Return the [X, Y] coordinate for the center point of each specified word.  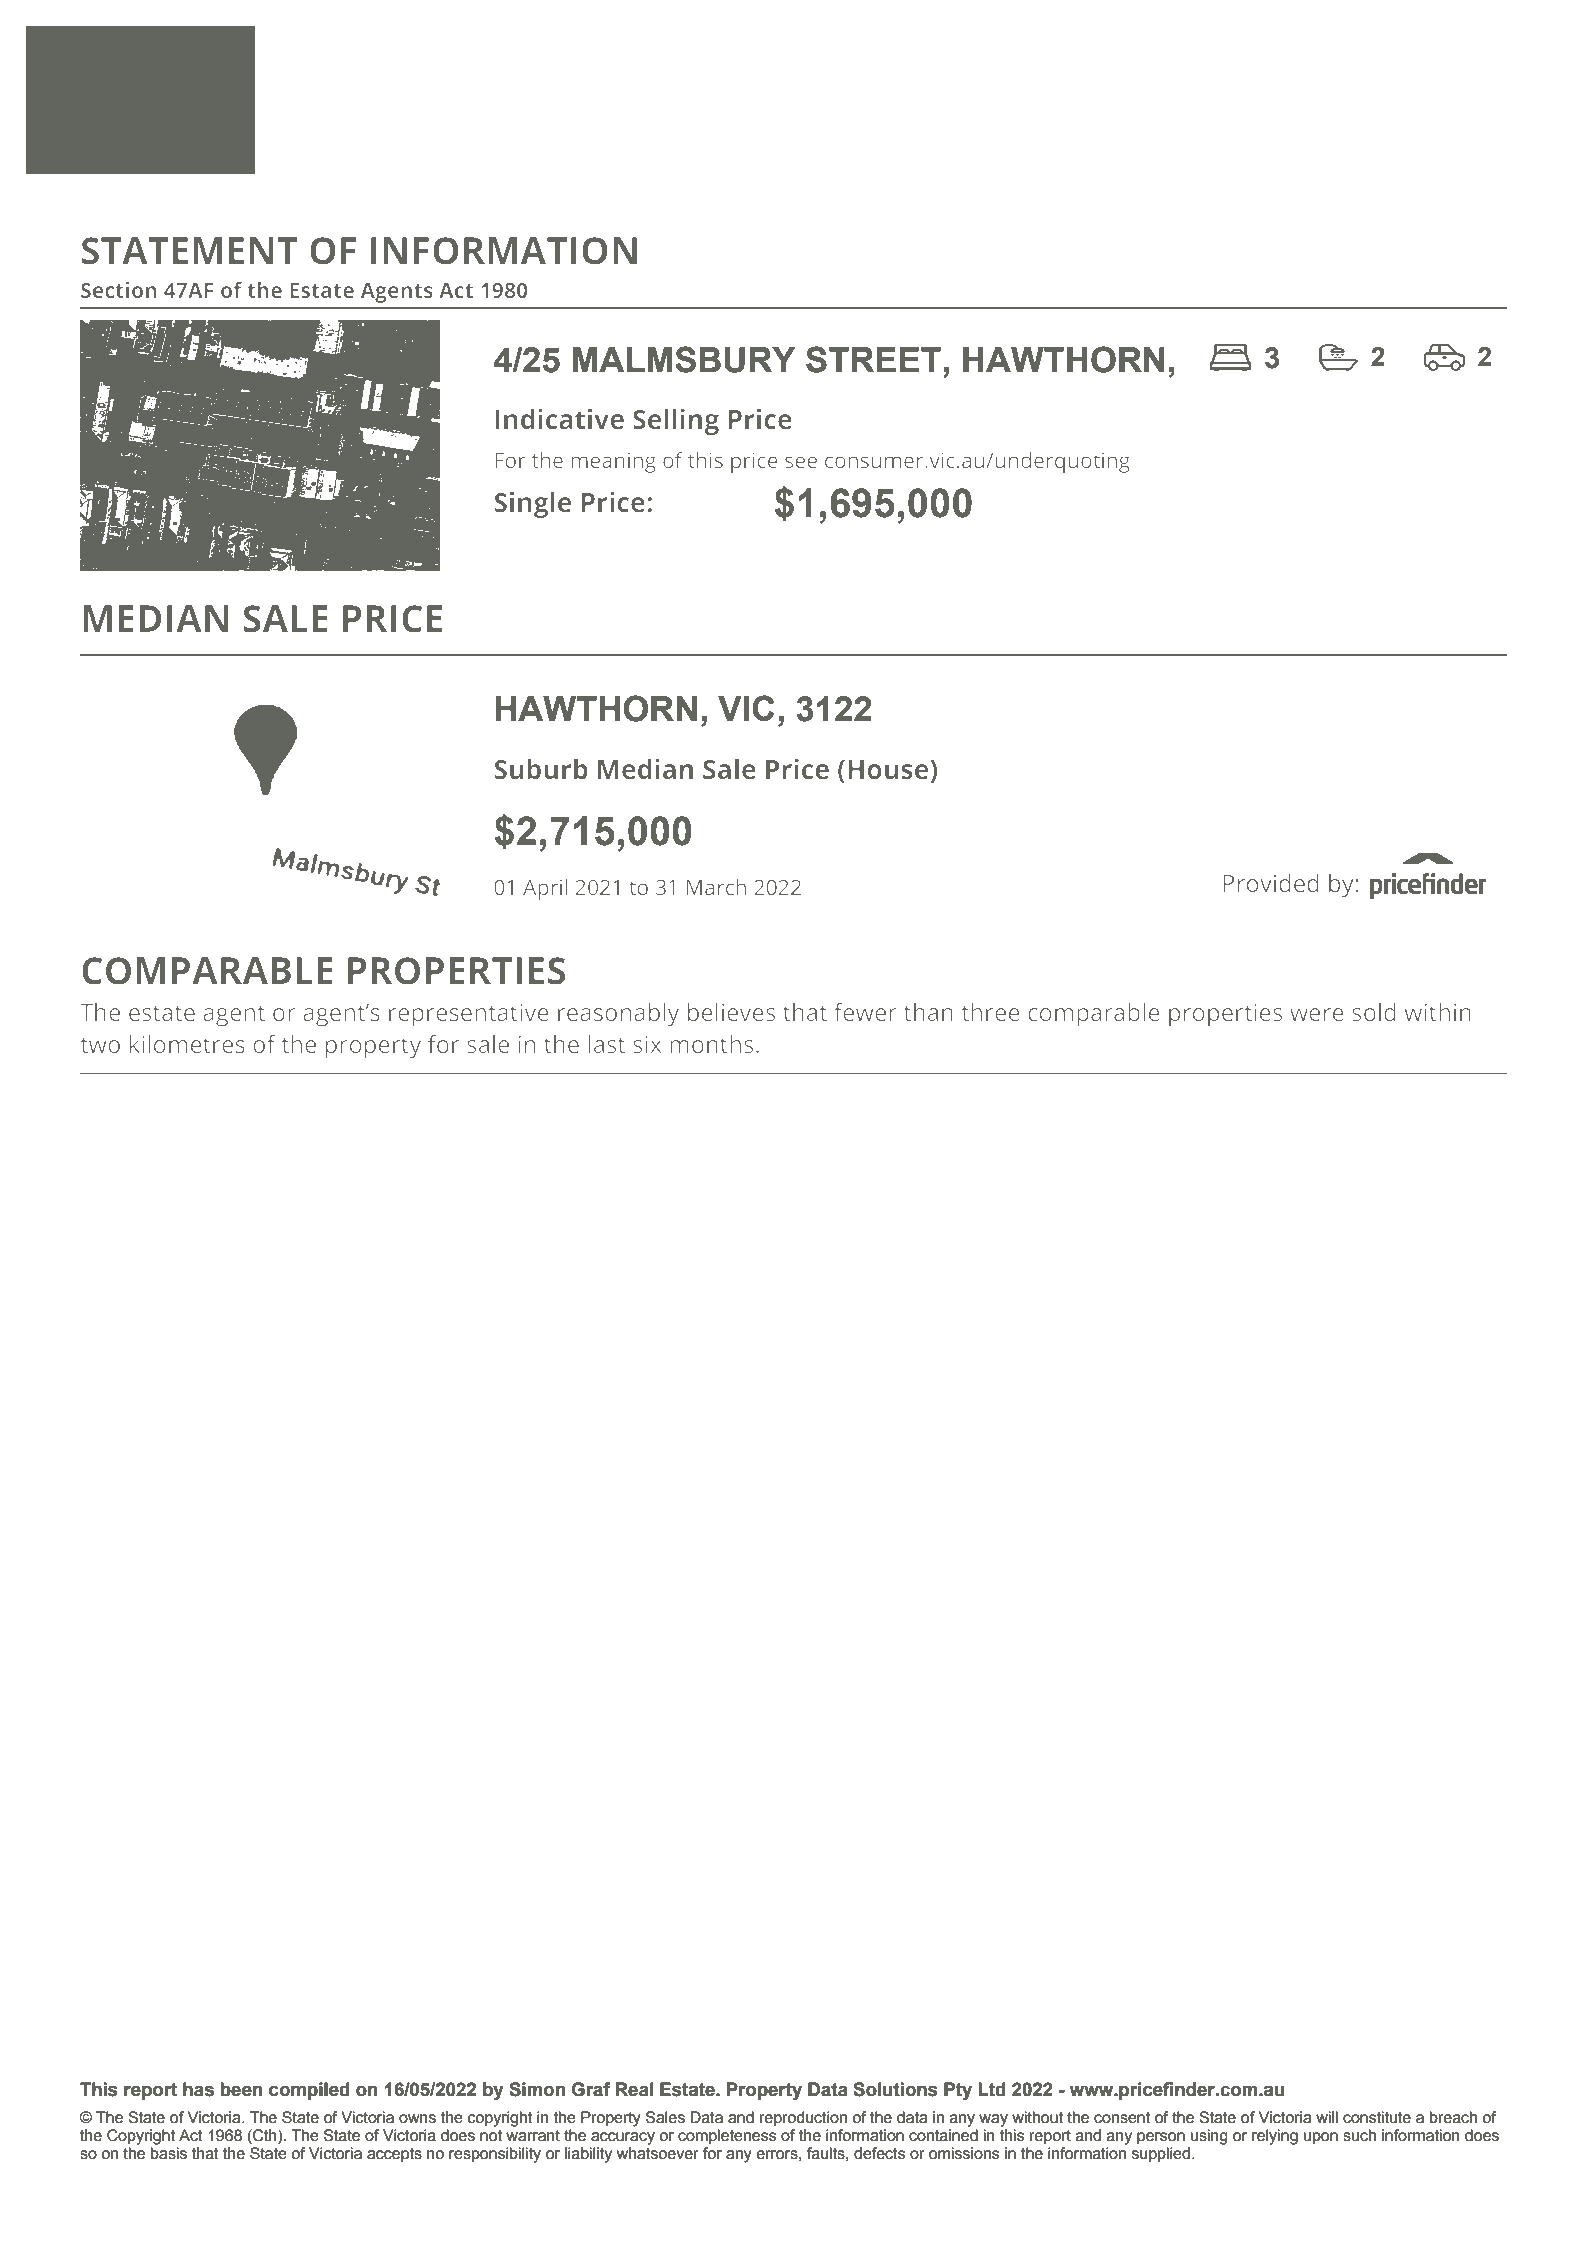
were [1317, 1014]
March [716, 887]
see [801, 462]
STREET [873, 359]
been [241, 2089]
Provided [1271, 883]
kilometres [187, 1044]
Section [118, 290]
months [711, 1044]
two [100, 1045]
